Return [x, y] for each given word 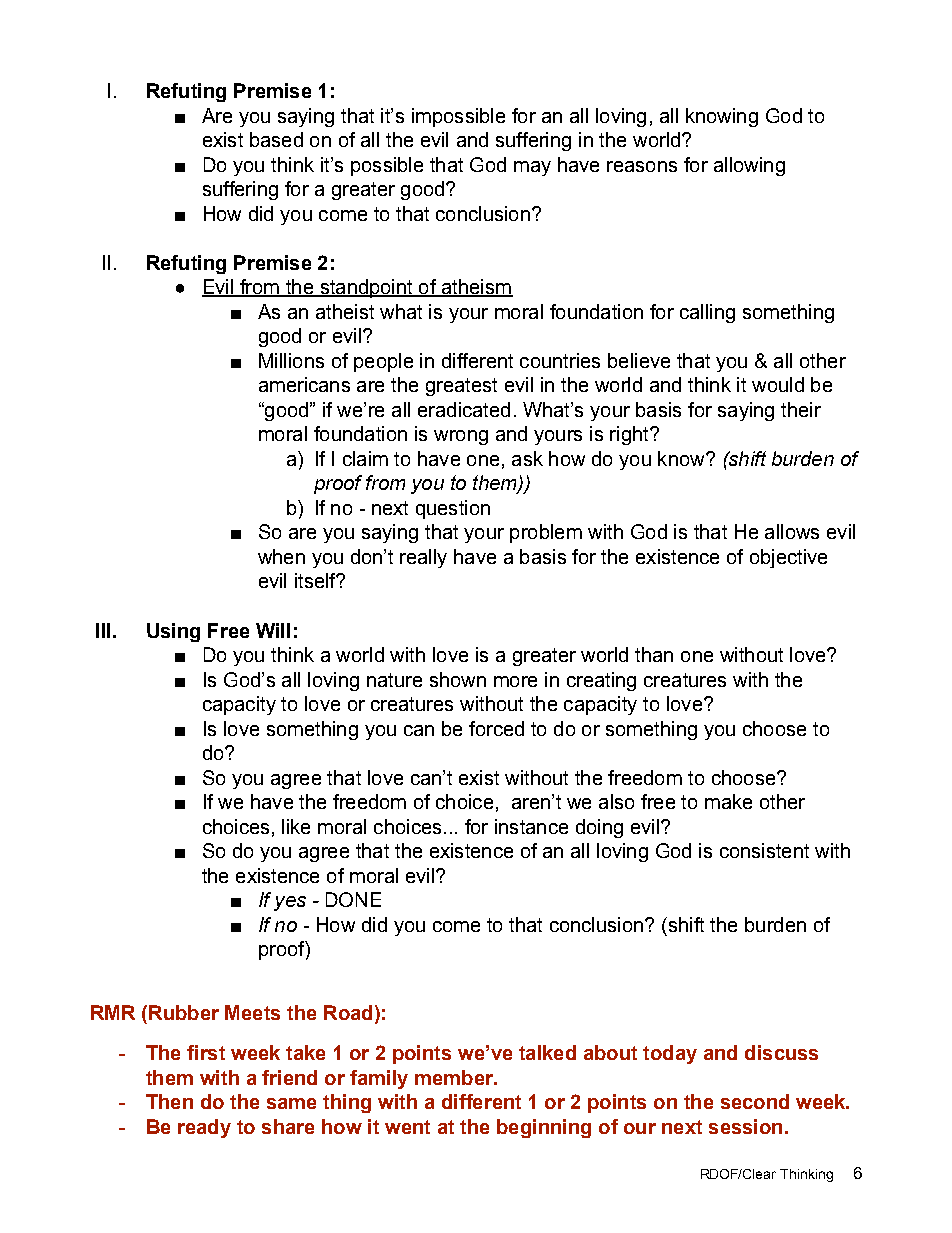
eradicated [464, 409]
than [654, 654]
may [532, 168]
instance [531, 826]
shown [458, 679]
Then [169, 1101]
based [276, 139]
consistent [764, 850]
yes [290, 903]
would [778, 384]
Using [173, 632]
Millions [291, 360]
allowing [749, 166]
